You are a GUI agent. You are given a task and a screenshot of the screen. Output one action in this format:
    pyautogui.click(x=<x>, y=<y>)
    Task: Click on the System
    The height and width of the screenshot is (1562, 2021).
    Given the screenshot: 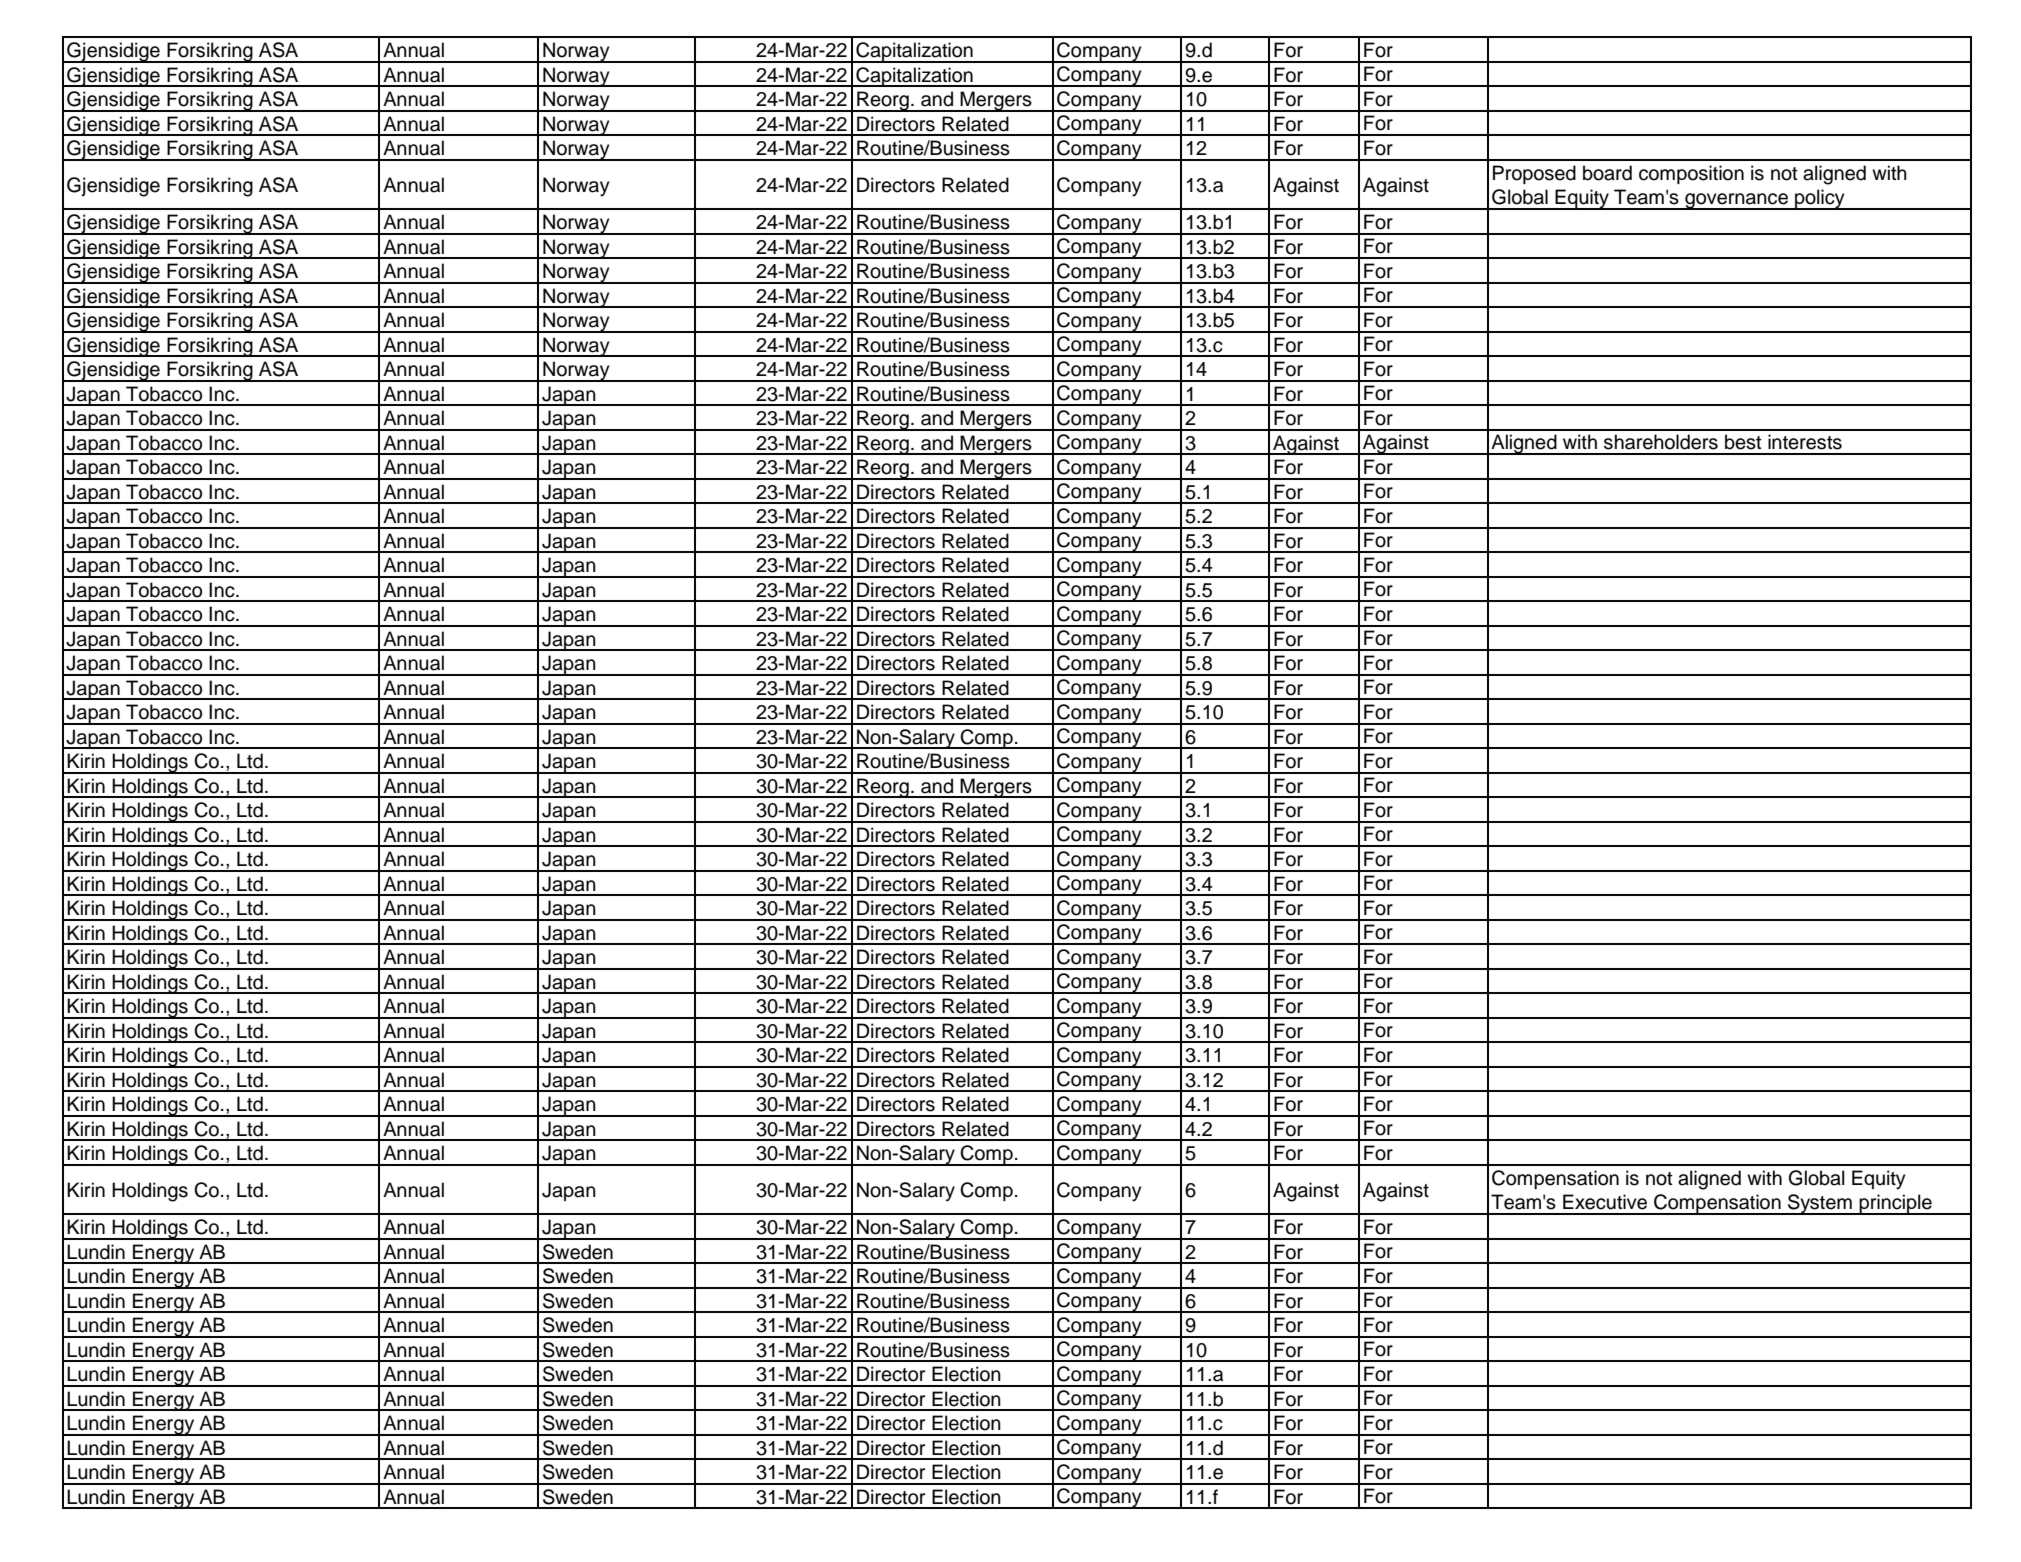 What is the action you would take?
    pyautogui.click(x=1820, y=1204)
